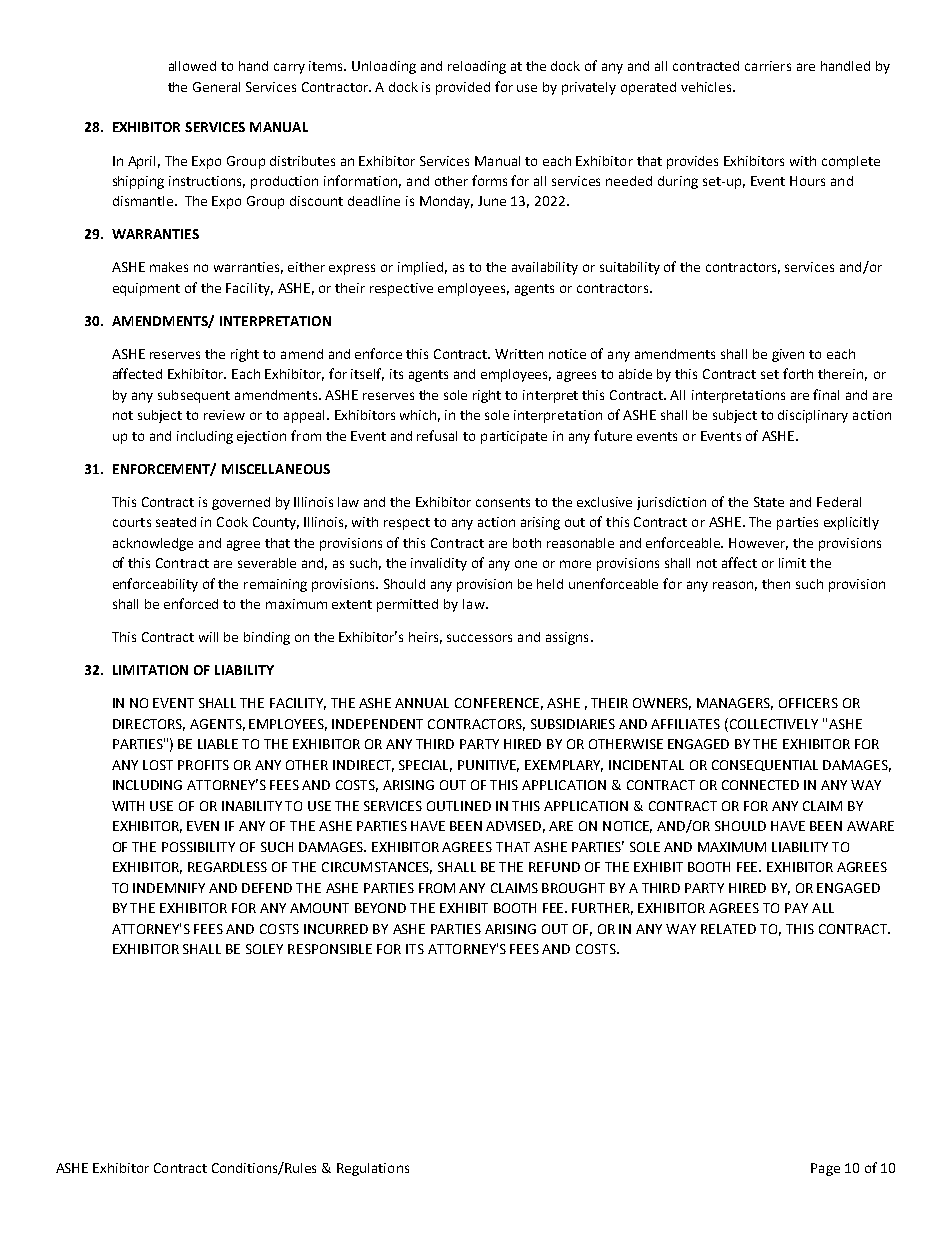  Describe the element at coordinates (373, 1169) in the document. I see `Regulations` at that location.
